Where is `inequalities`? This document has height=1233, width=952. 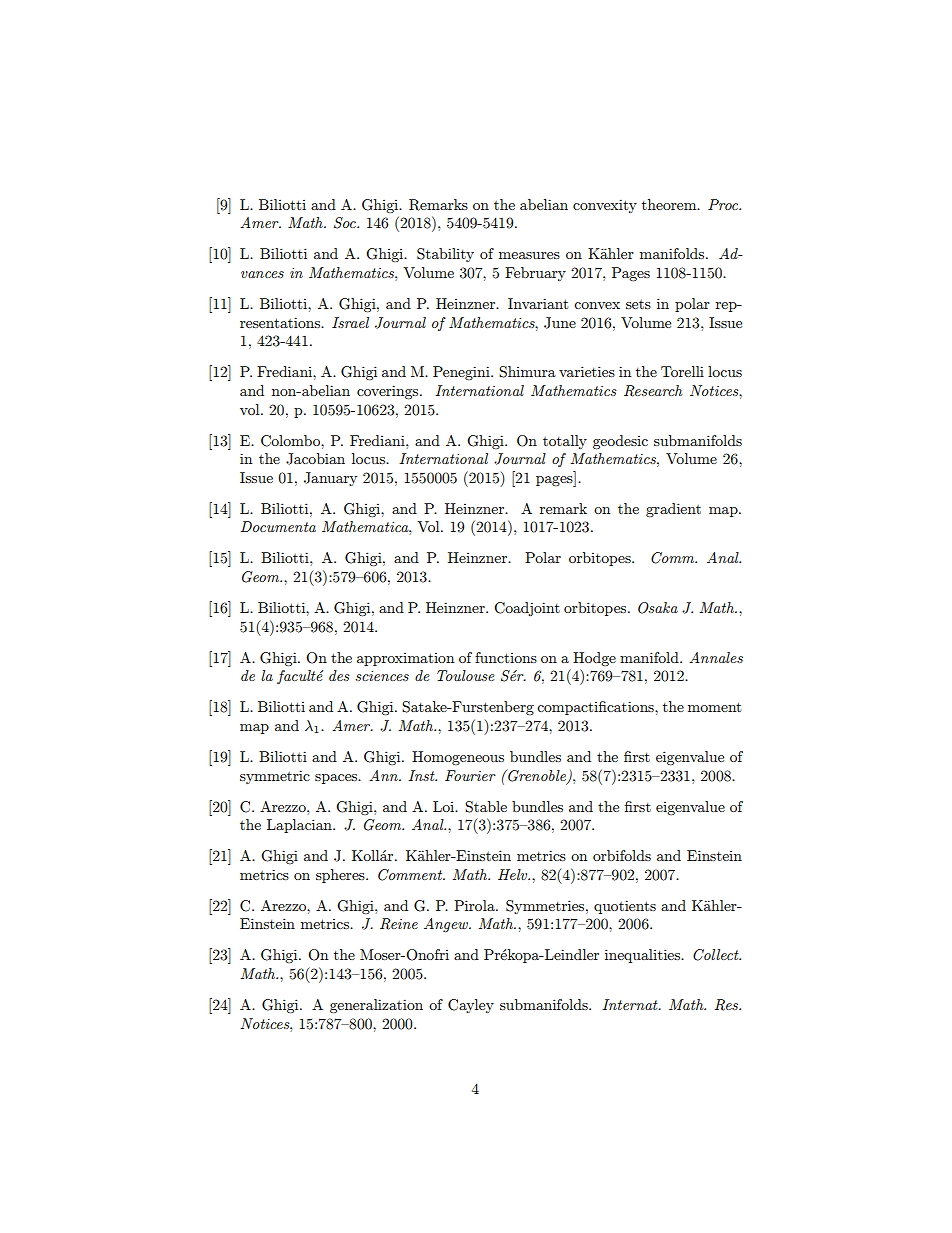
inequalities is located at coordinates (644, 956).
